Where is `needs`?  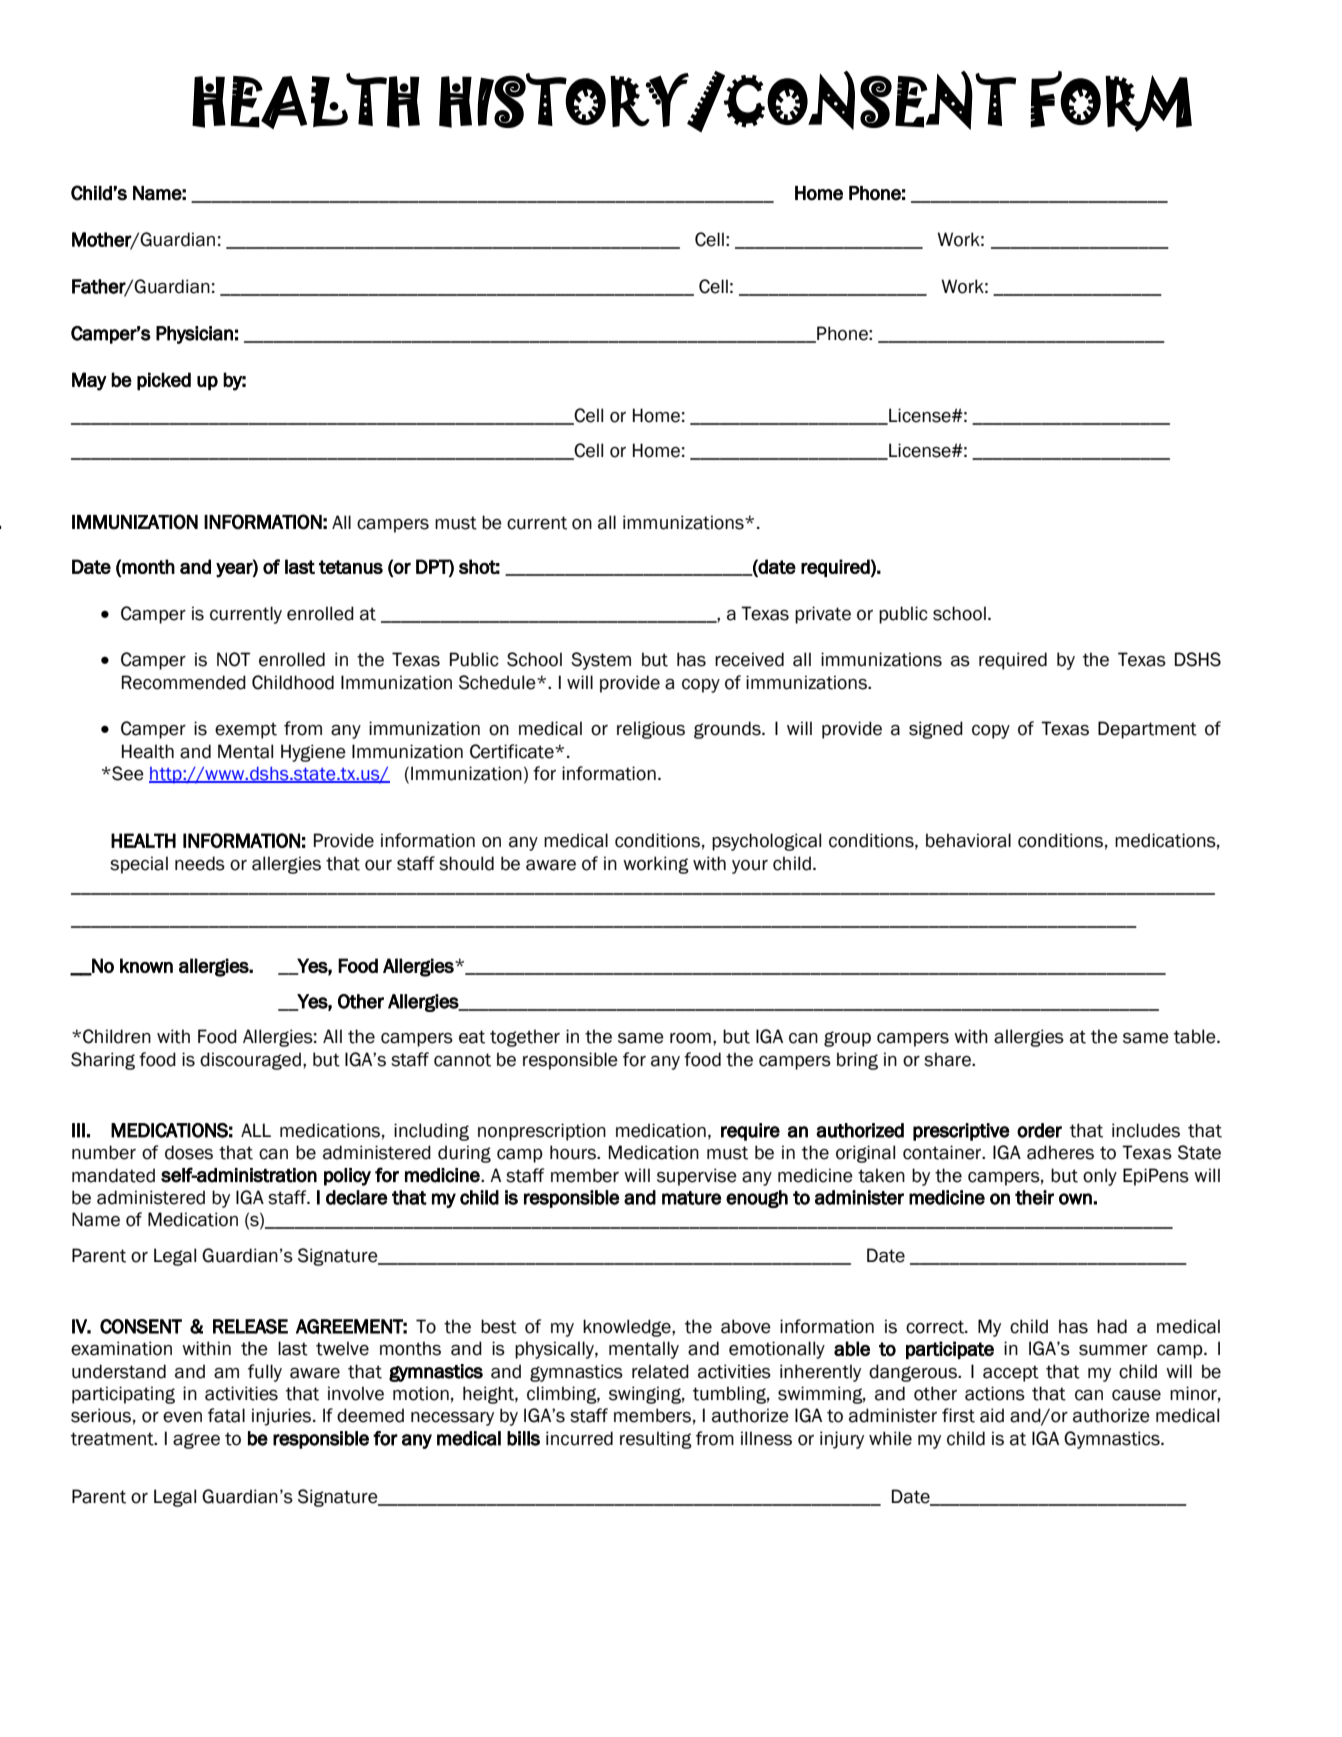 needs is located at coordinates (200, 863).
